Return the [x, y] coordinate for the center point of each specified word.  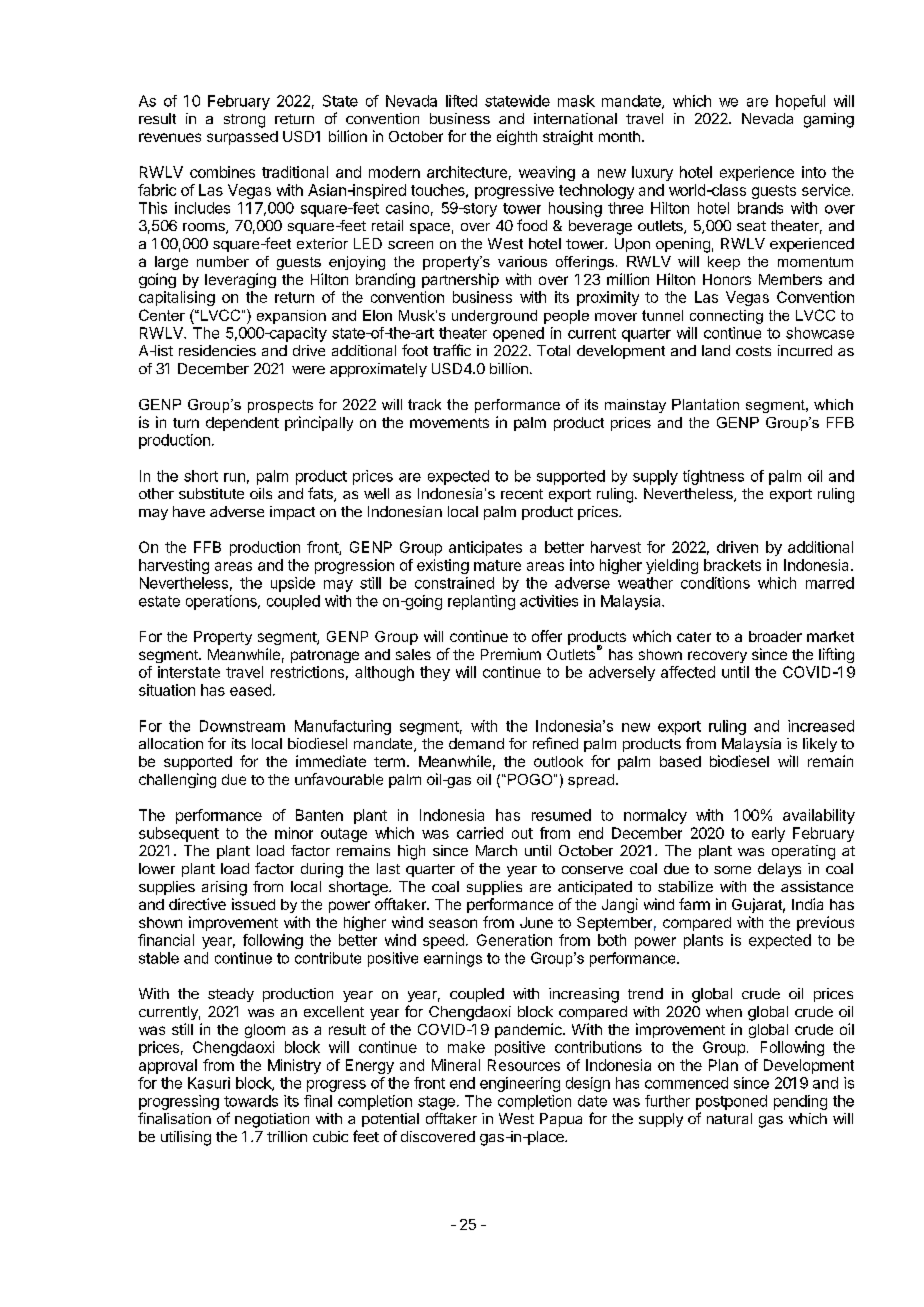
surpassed [242, 138]
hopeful [800, 102]
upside [293, 584]
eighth [517, 137]
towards [251, 1101]
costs [753, 351]
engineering [520, 1084]
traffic [452, 350]
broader [775, 636]
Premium [511, 654]
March [496, 850]
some [732, 870]
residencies [217, 350]
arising [224, 888]
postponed [731, 1102]
